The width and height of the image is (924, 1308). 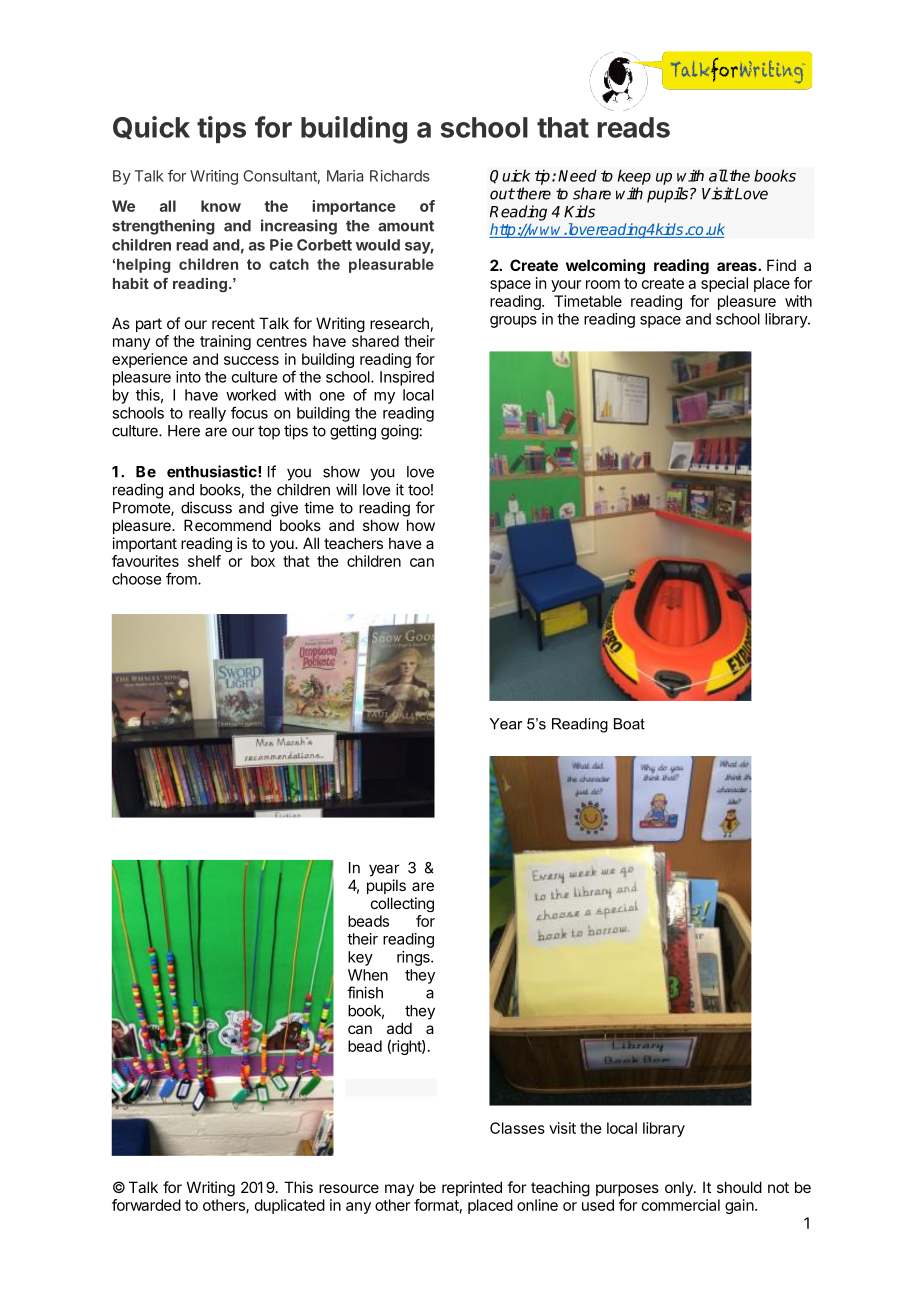 I want to click on really, so click(x=207, y=414).
